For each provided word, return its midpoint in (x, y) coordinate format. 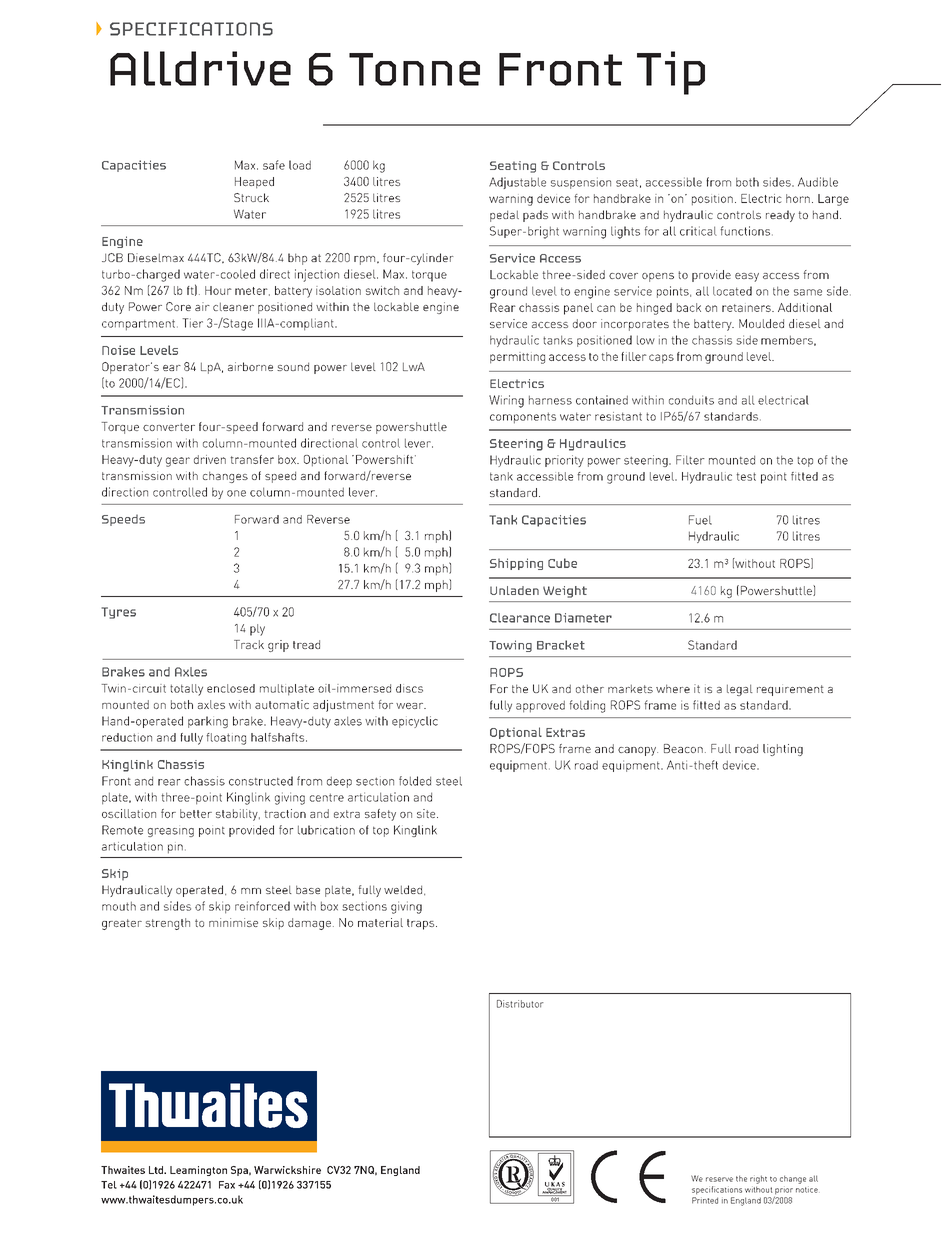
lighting (783, 750)
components (523, 418)
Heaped (254, 183)
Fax (227, 1185)
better (196, 813)
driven (210, 459)
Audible (818, 182)
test (746, 476)
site (427, 813)
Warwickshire (287, 1170)
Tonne (414, 69)
